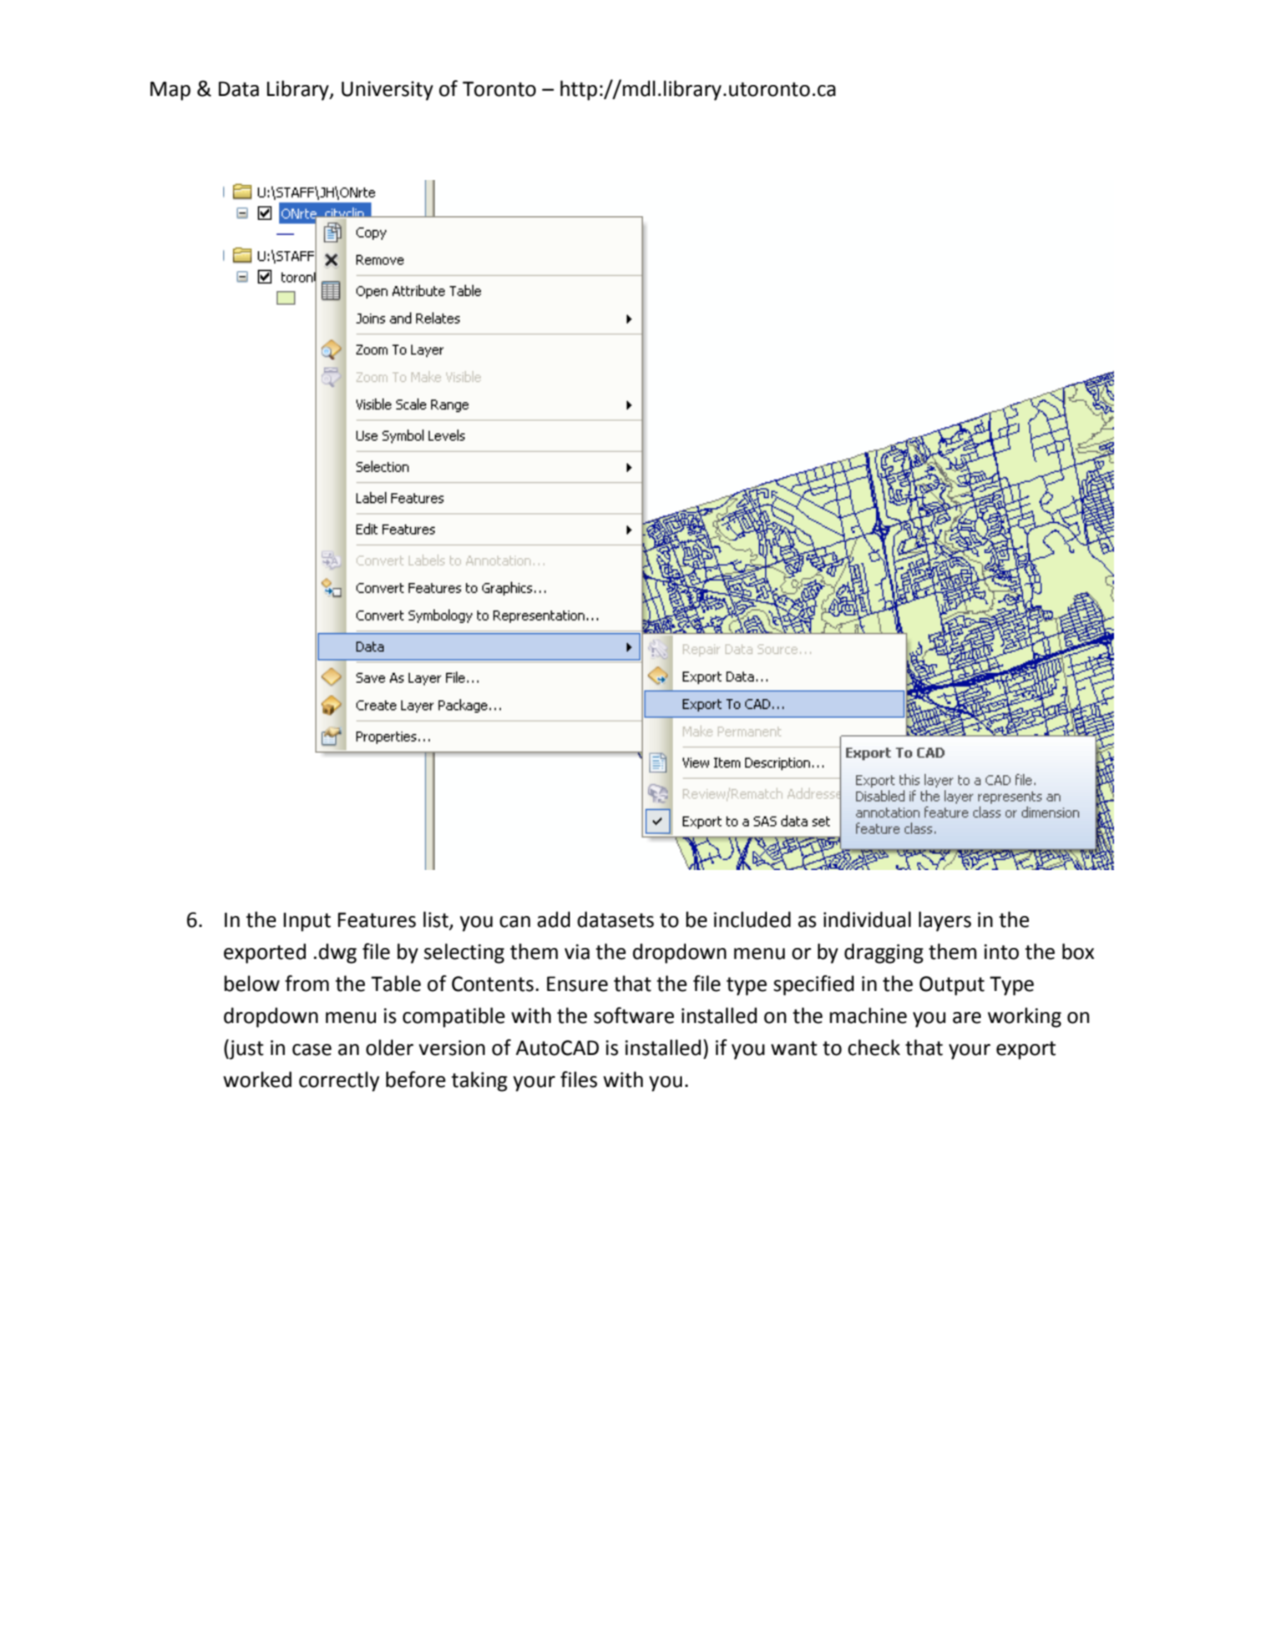  What do you see at coordinates (1024, 1017) in the image?
I see `working` at bounding box center [1024, 1017].
